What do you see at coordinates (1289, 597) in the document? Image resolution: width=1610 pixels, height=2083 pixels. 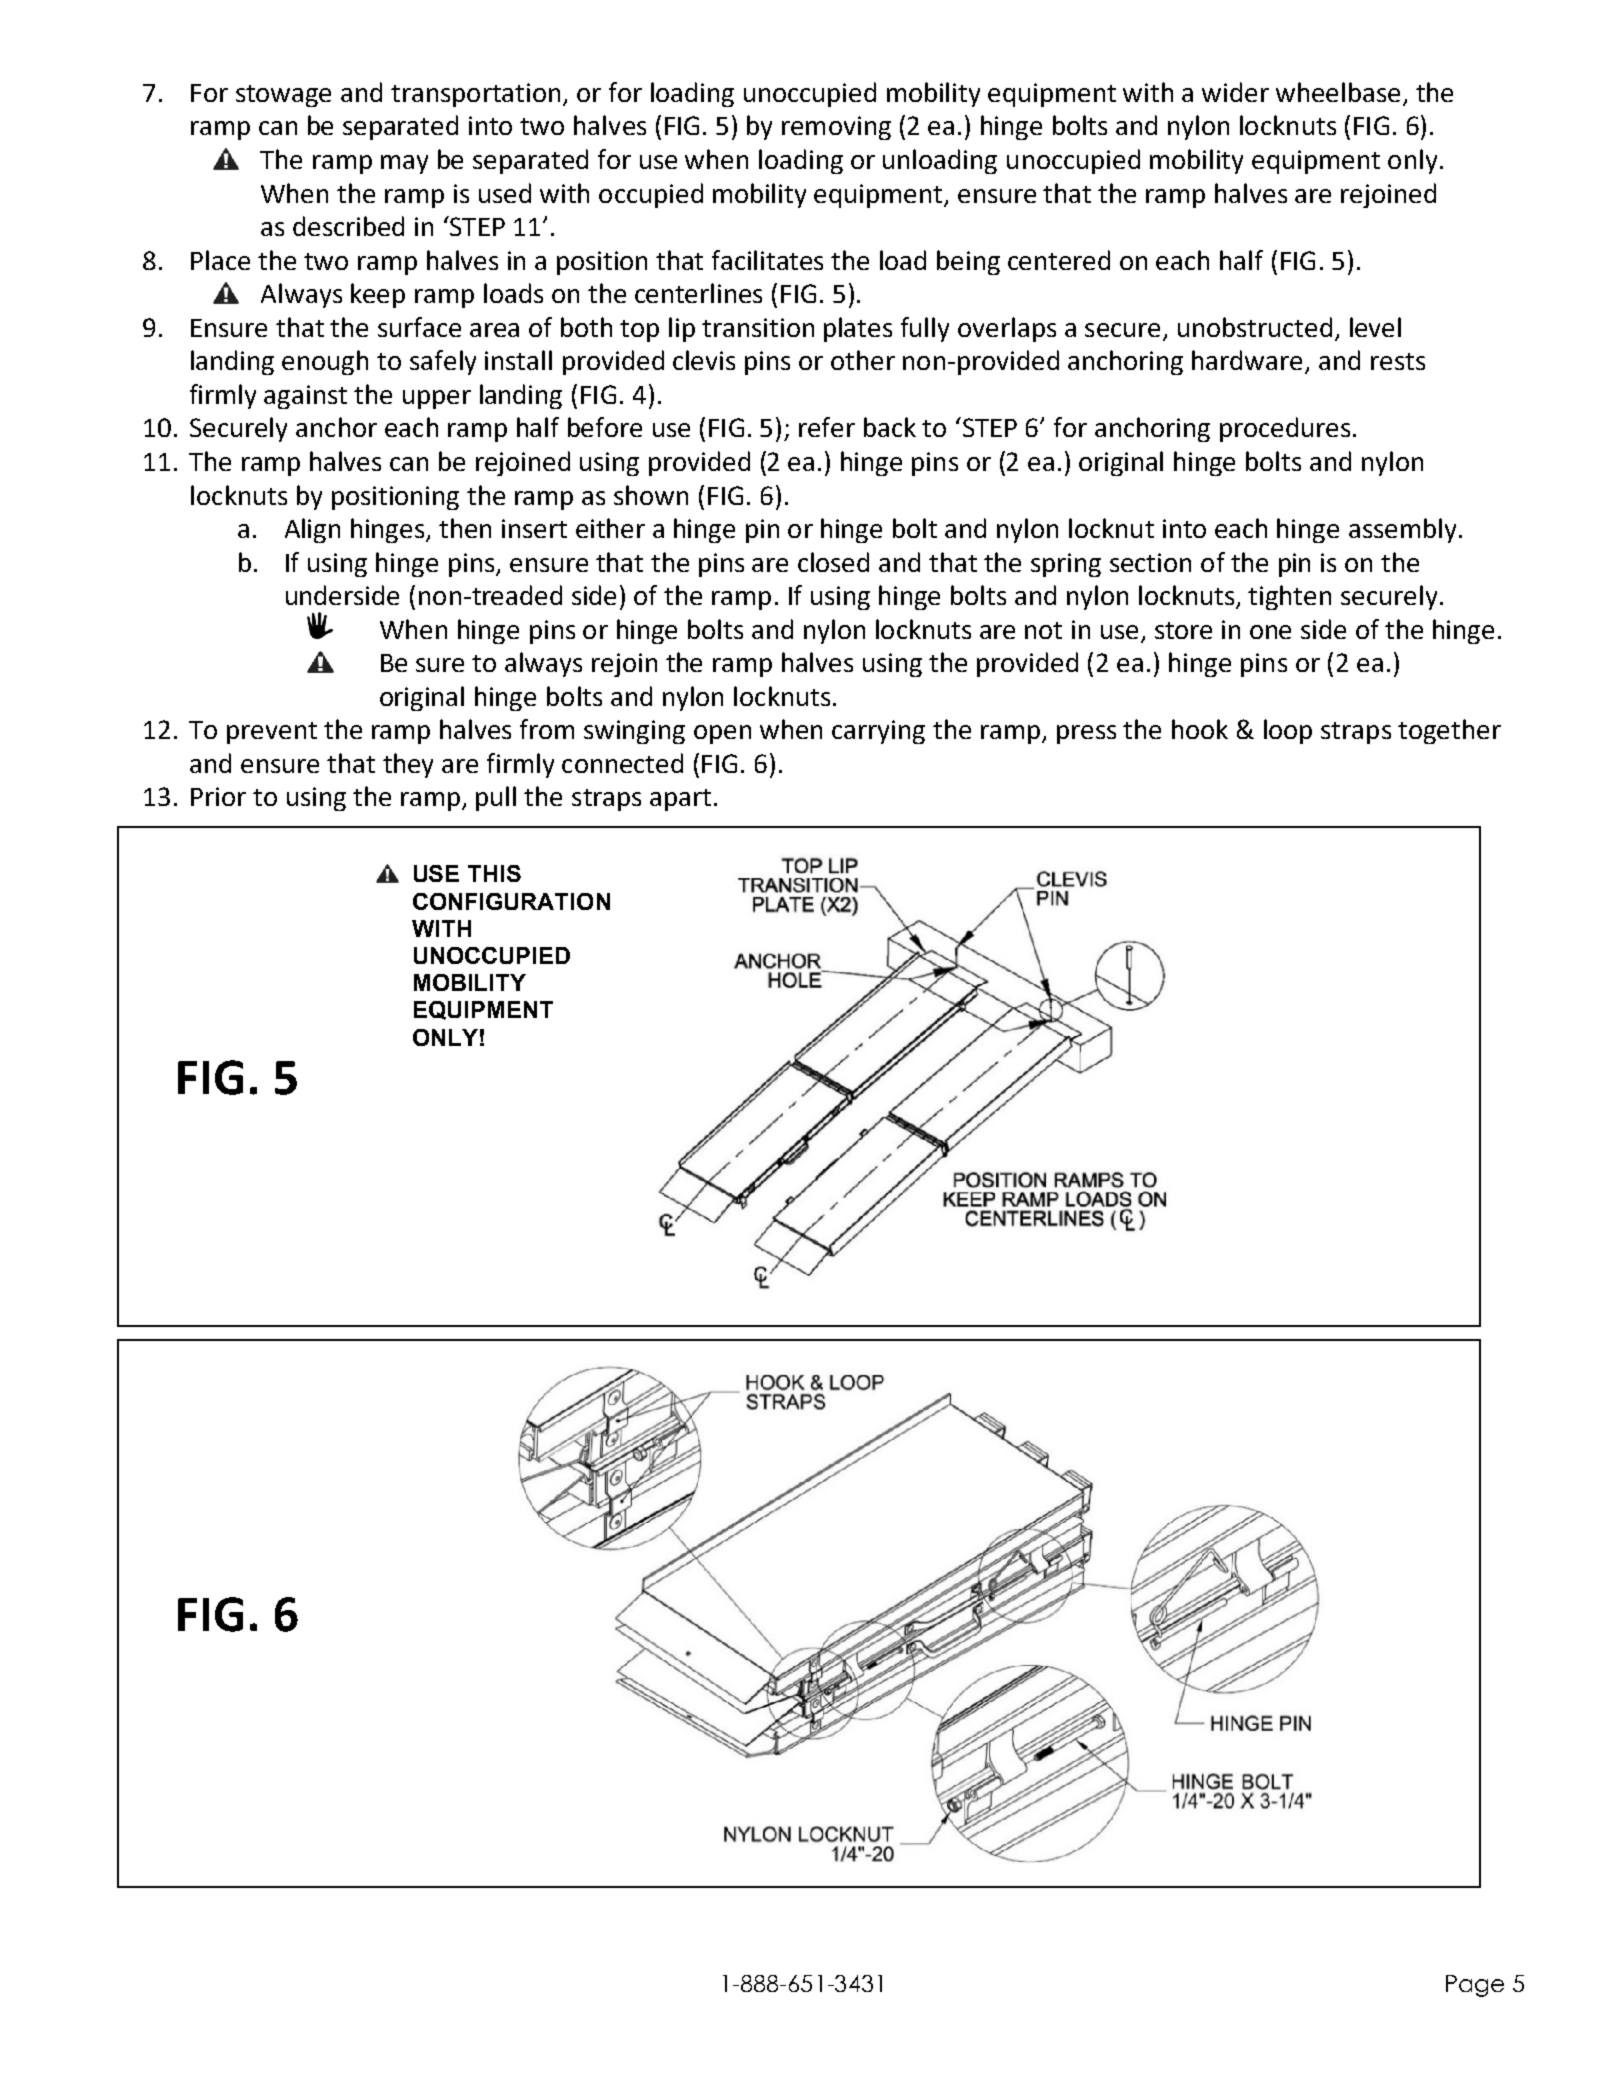 I see `tighten` at bounding box center [1289, 597].
